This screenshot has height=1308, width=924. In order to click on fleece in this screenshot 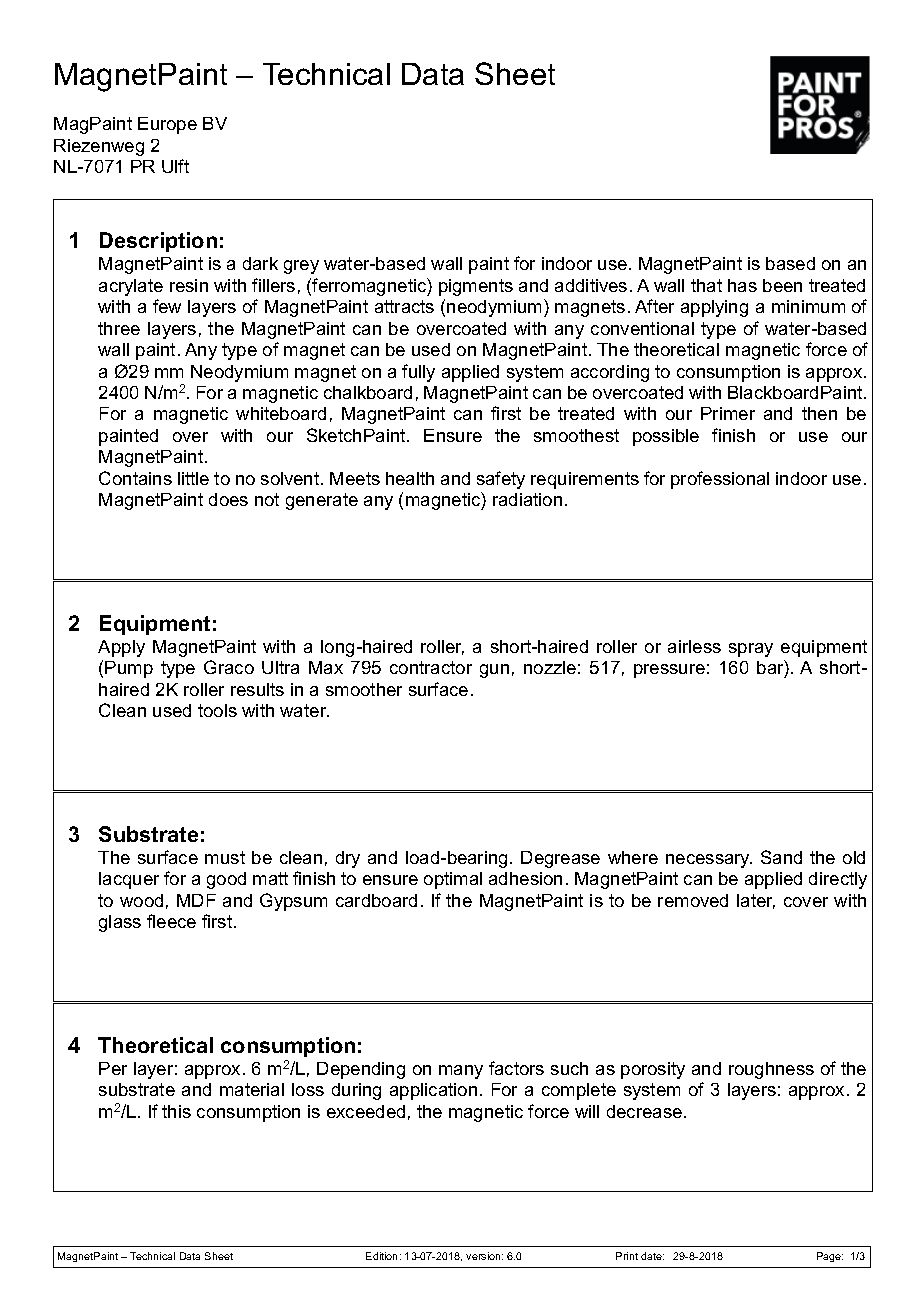, I will do `click(171, 921)`.
